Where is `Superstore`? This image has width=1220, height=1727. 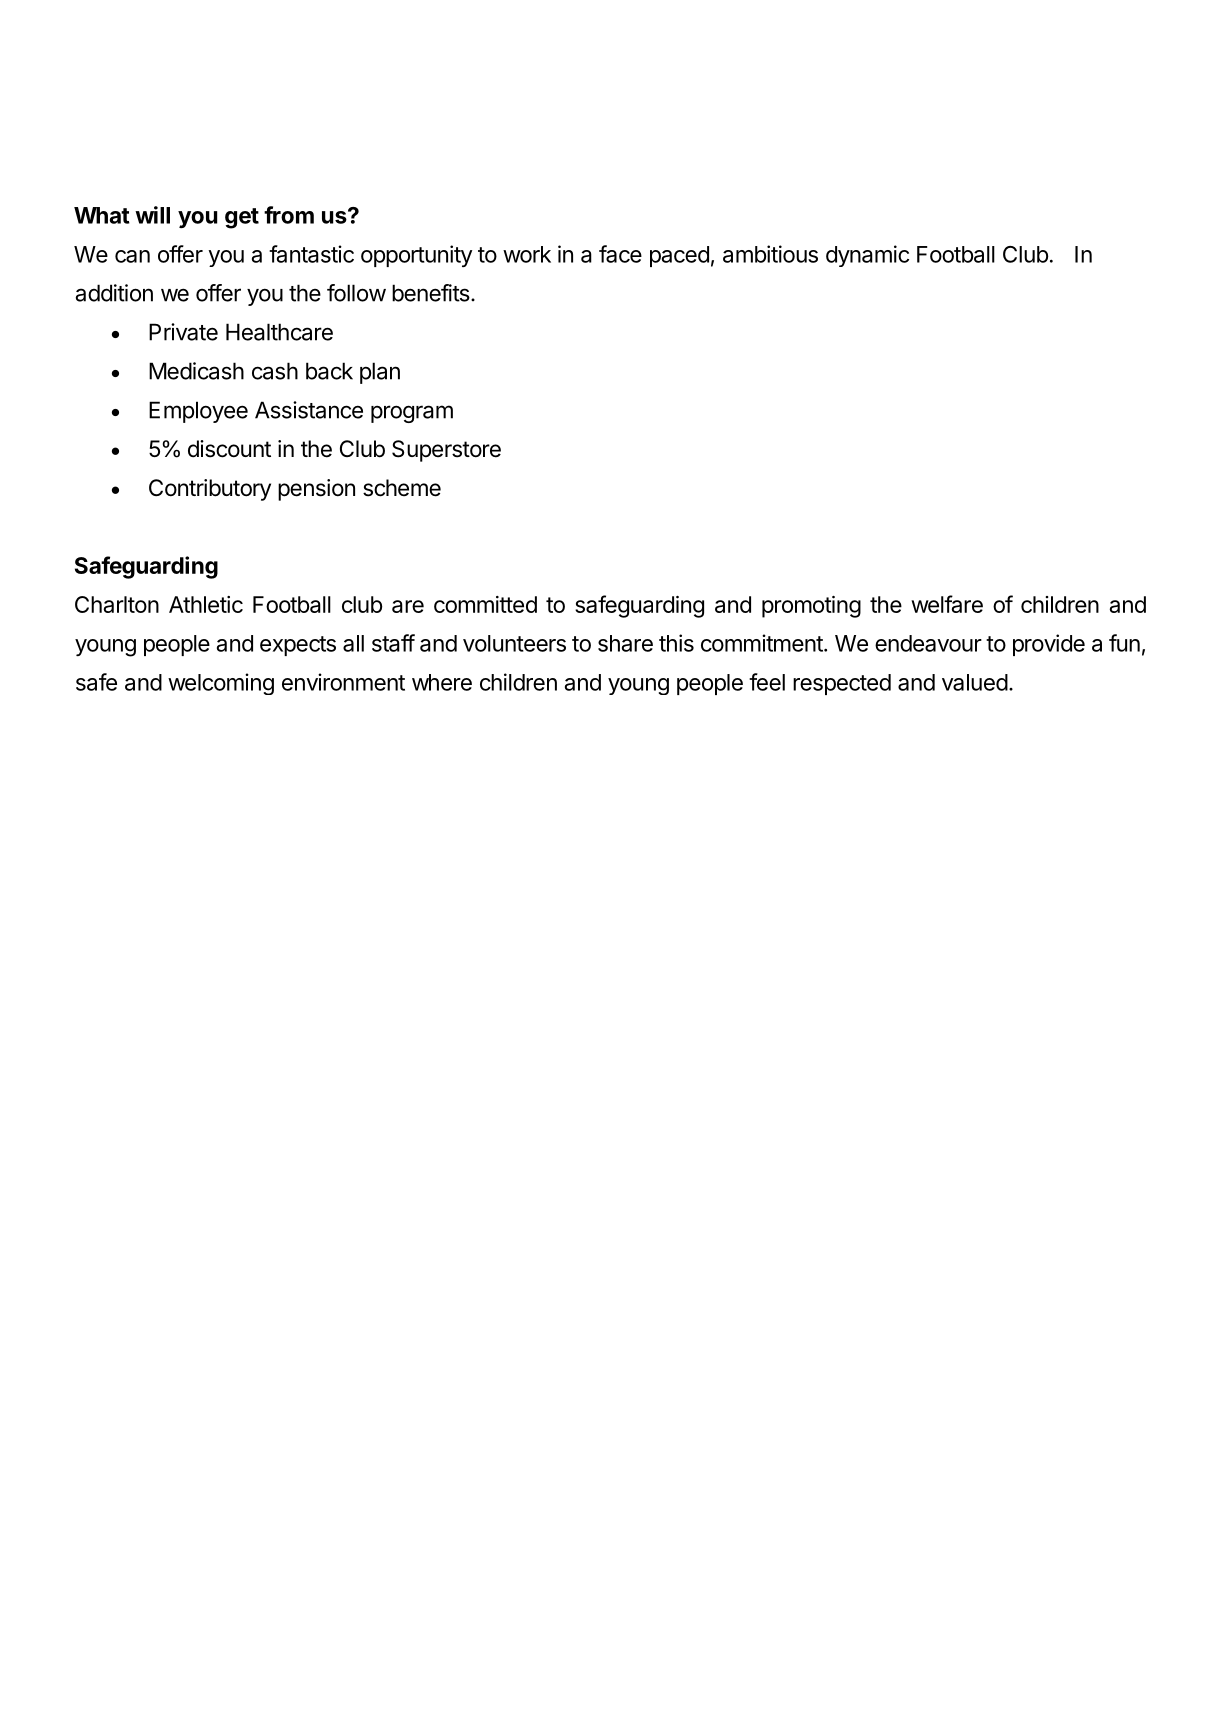 Superstore is located at coordinates (446, 451).
